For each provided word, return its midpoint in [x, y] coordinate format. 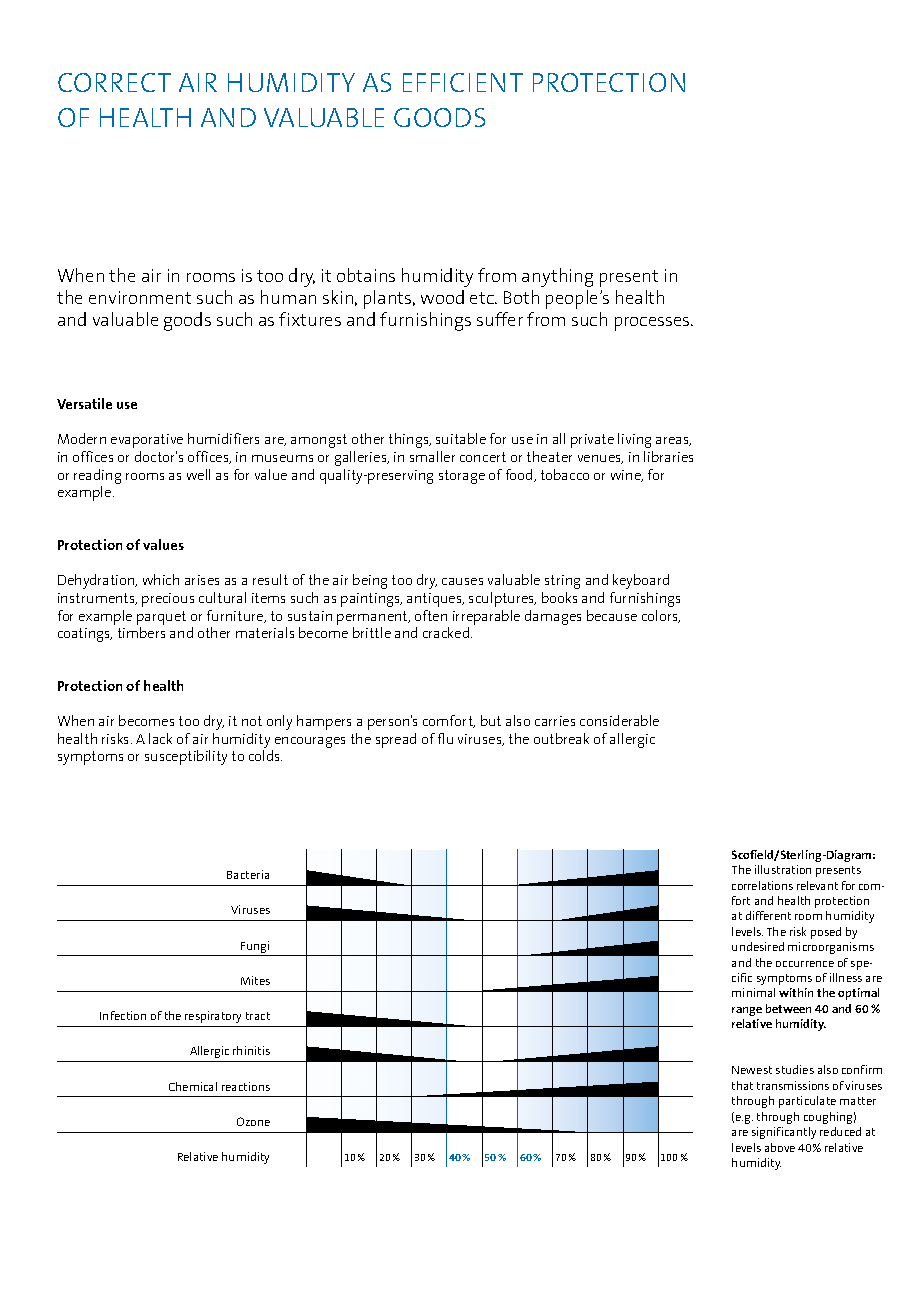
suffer [500, 319]
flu [445, 738]
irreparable [486, 617]
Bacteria [248, 874]
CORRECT [114, 82]
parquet [161, 618]
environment [140, 297]
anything [557, 277]
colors [661, 616]
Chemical [193, 1086]
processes [653, 324]
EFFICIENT [463, 82]
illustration [783, 869]
